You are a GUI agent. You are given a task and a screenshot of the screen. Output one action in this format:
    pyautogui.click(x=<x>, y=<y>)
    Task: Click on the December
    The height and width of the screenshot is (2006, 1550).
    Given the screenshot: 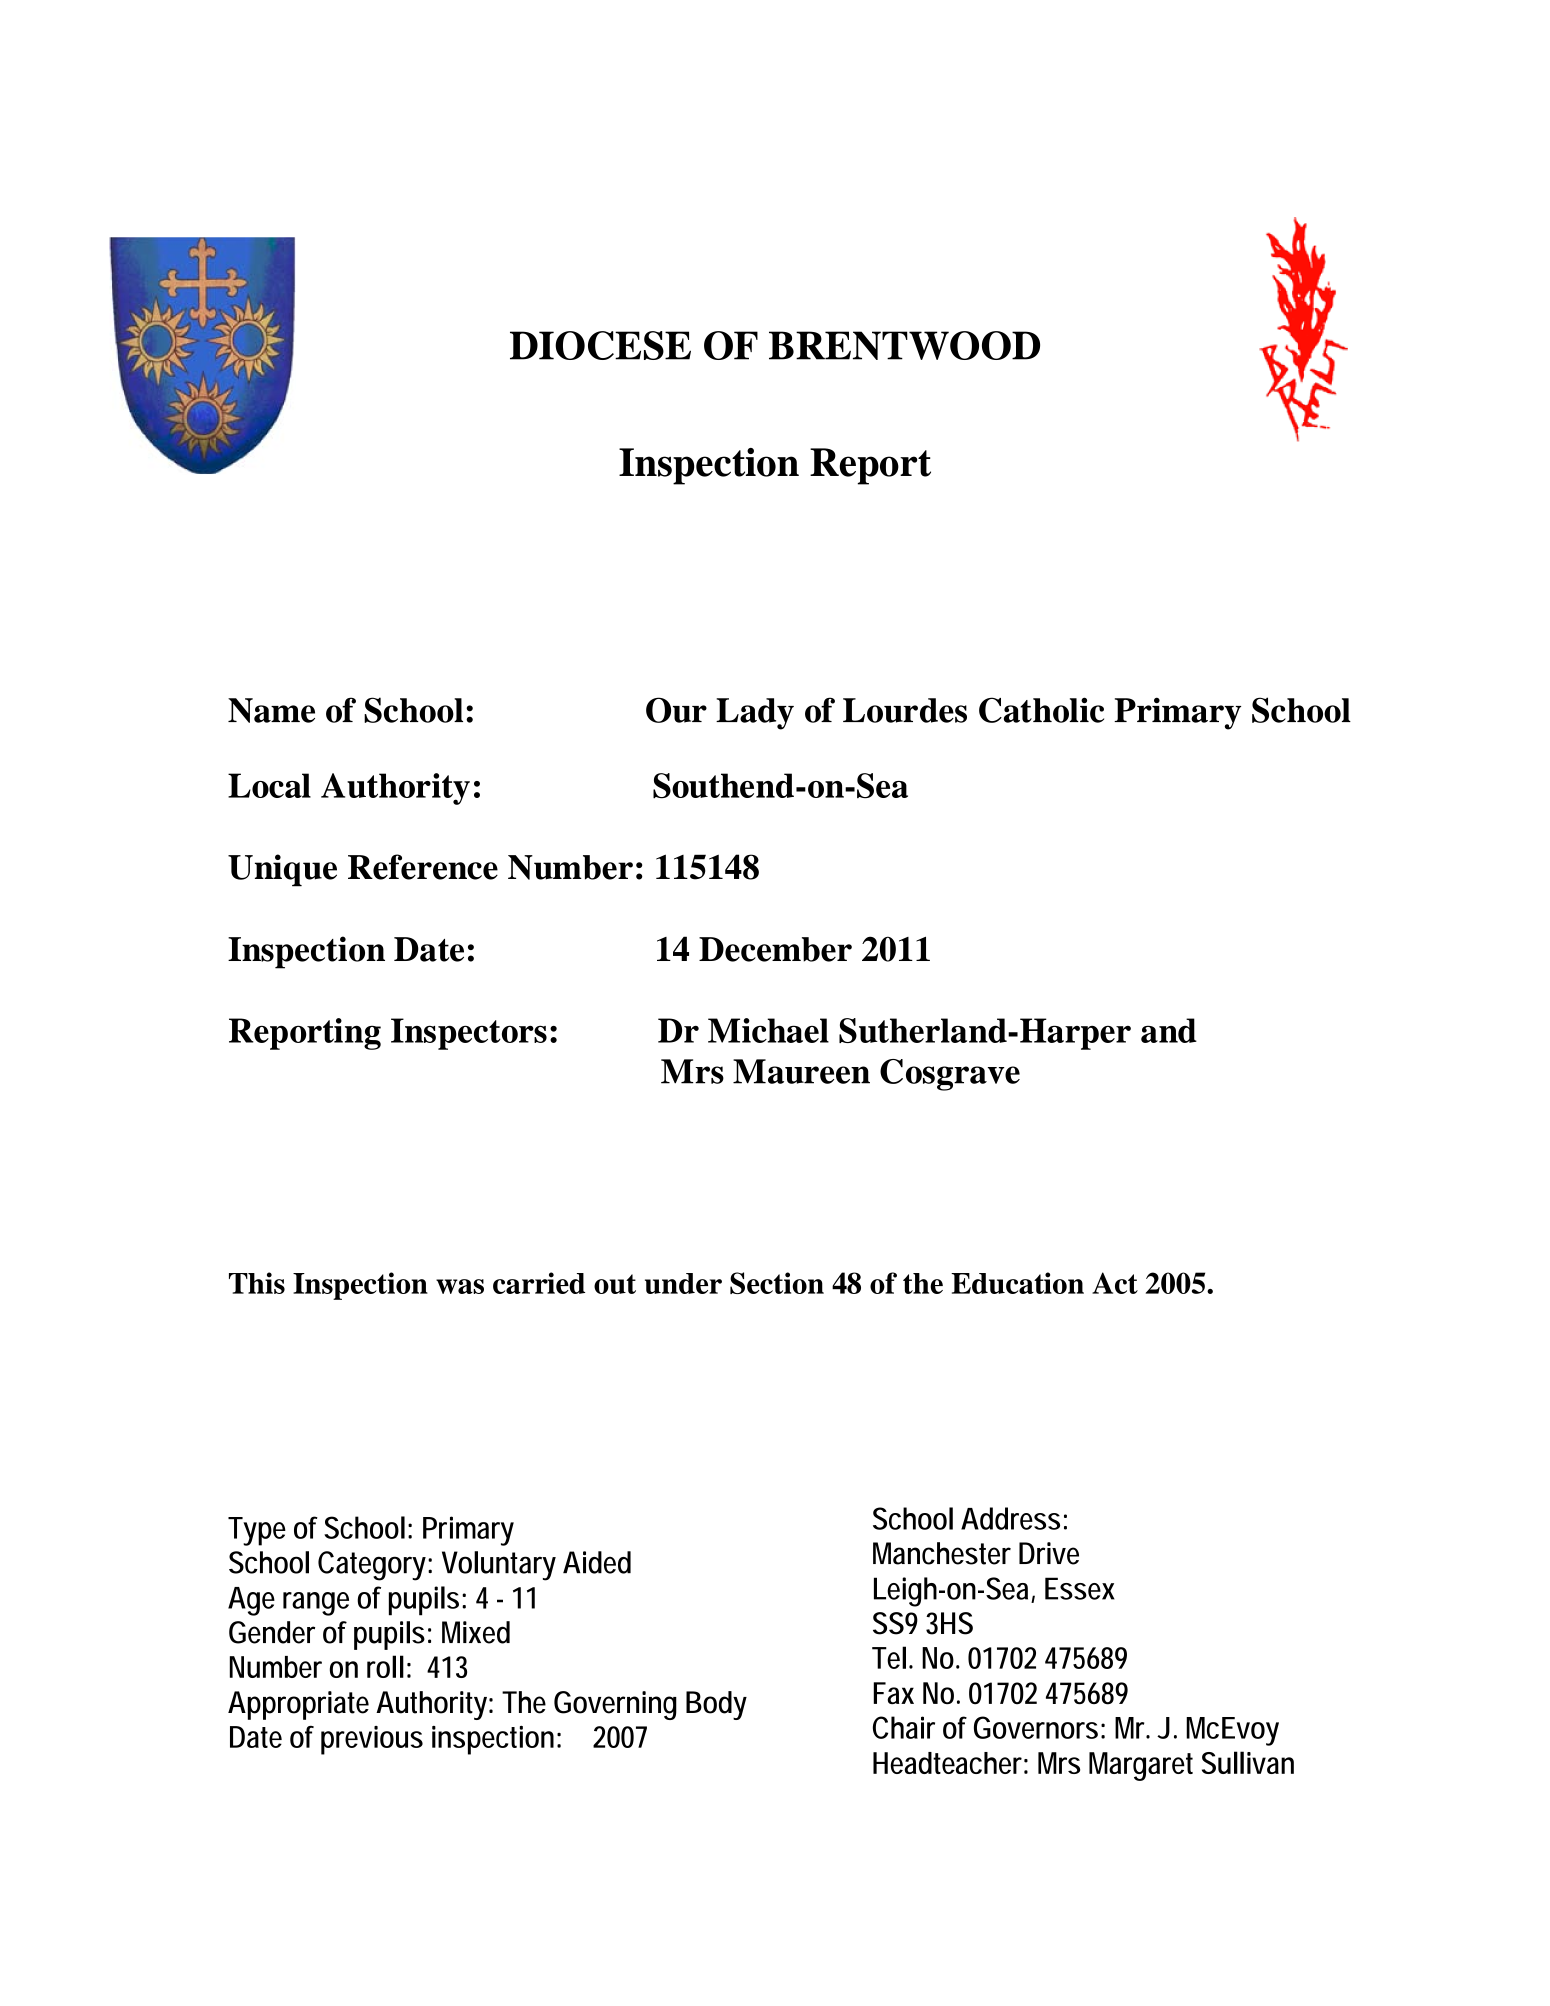 What is the action you would take?
    pyautogui.click(x=775, y=949)
